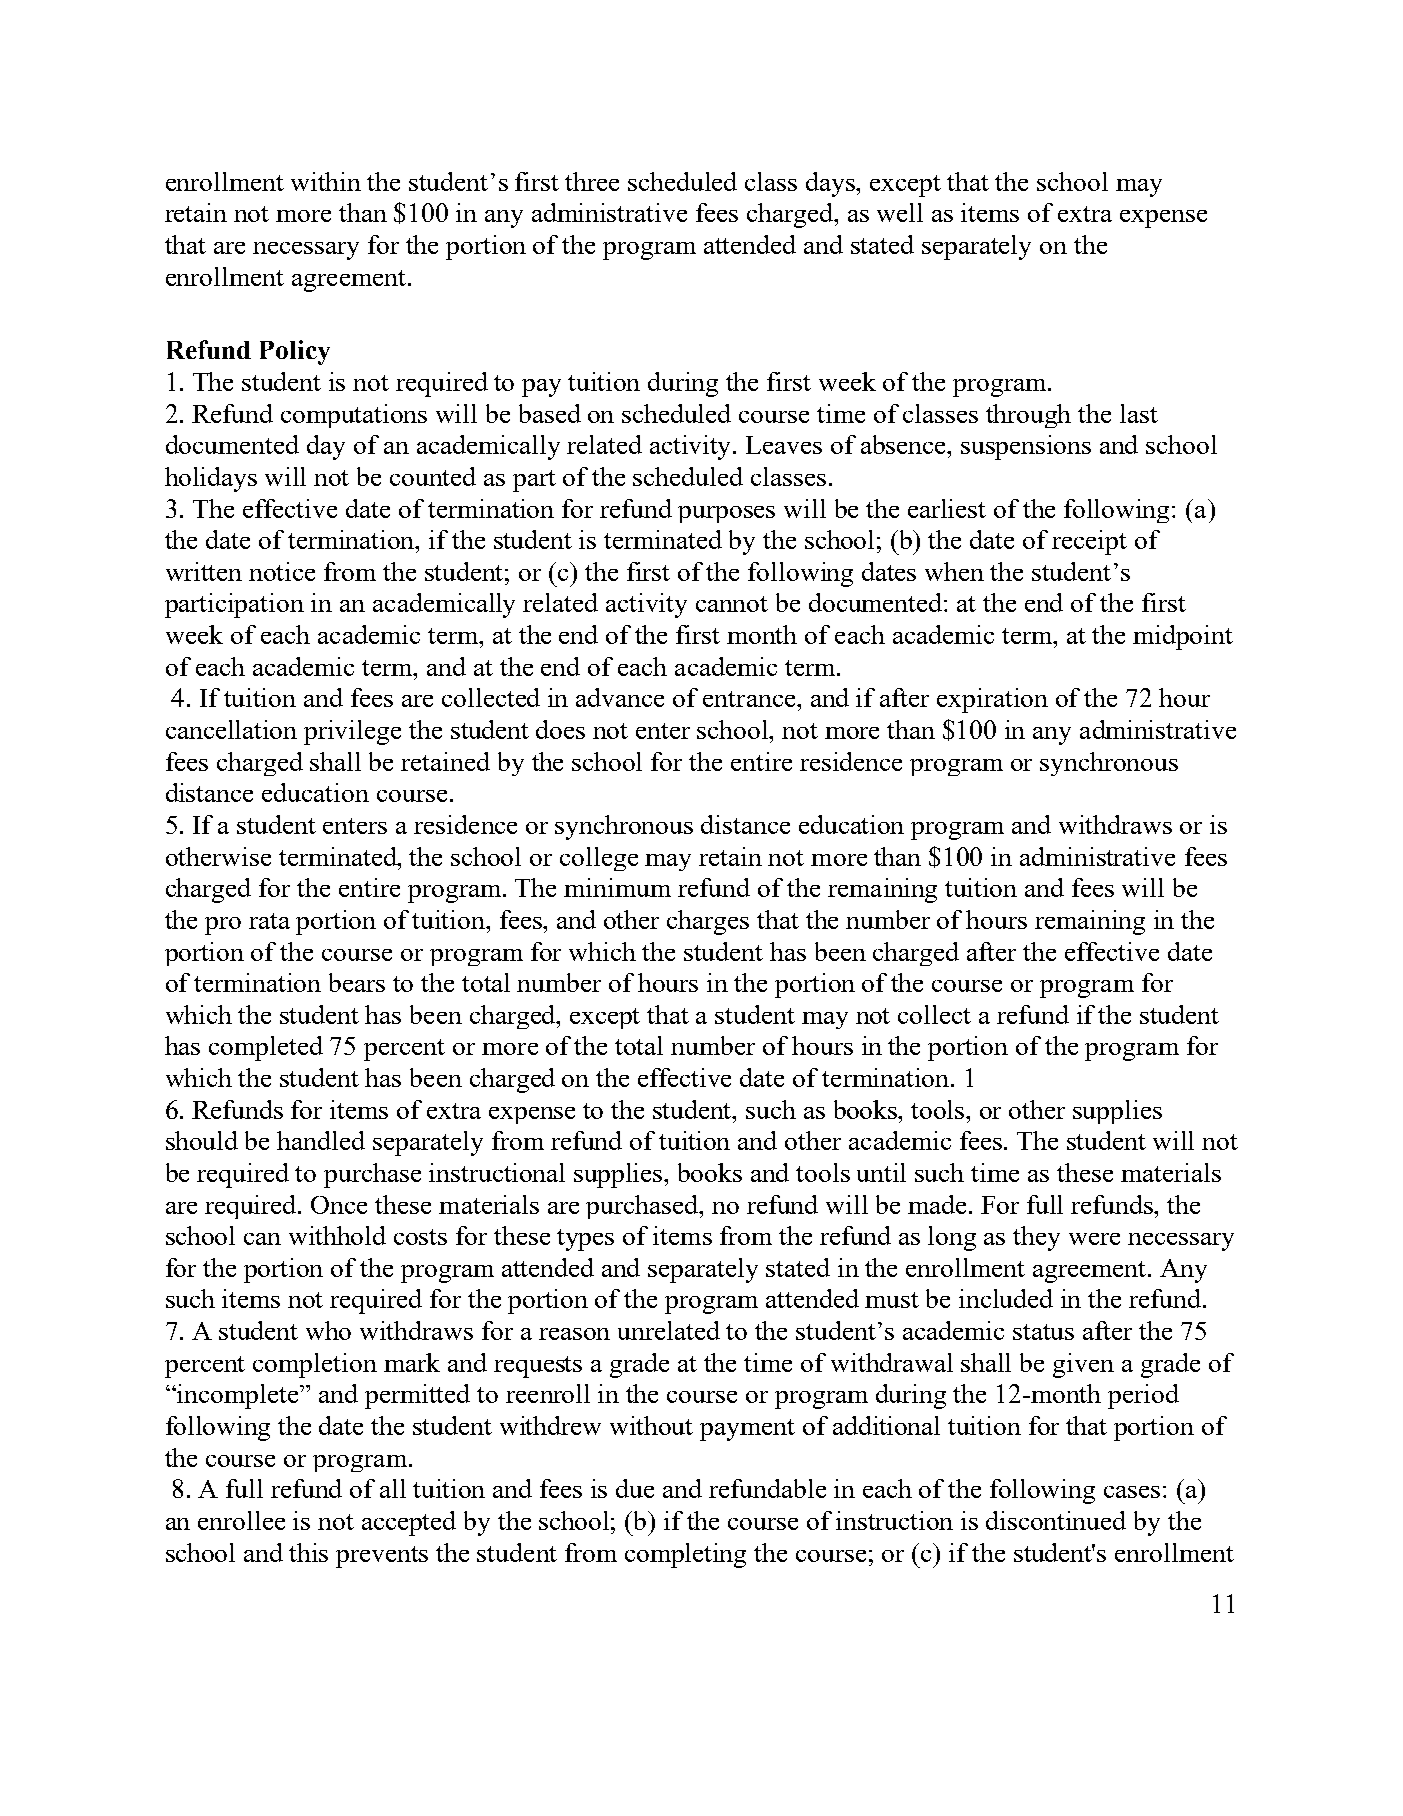 The width and height of the screenshot is (1403, 1816). What do you see at coordinates (881, 1172) in the screenshot?
I see `until` at bounding box center [881, 1172].
